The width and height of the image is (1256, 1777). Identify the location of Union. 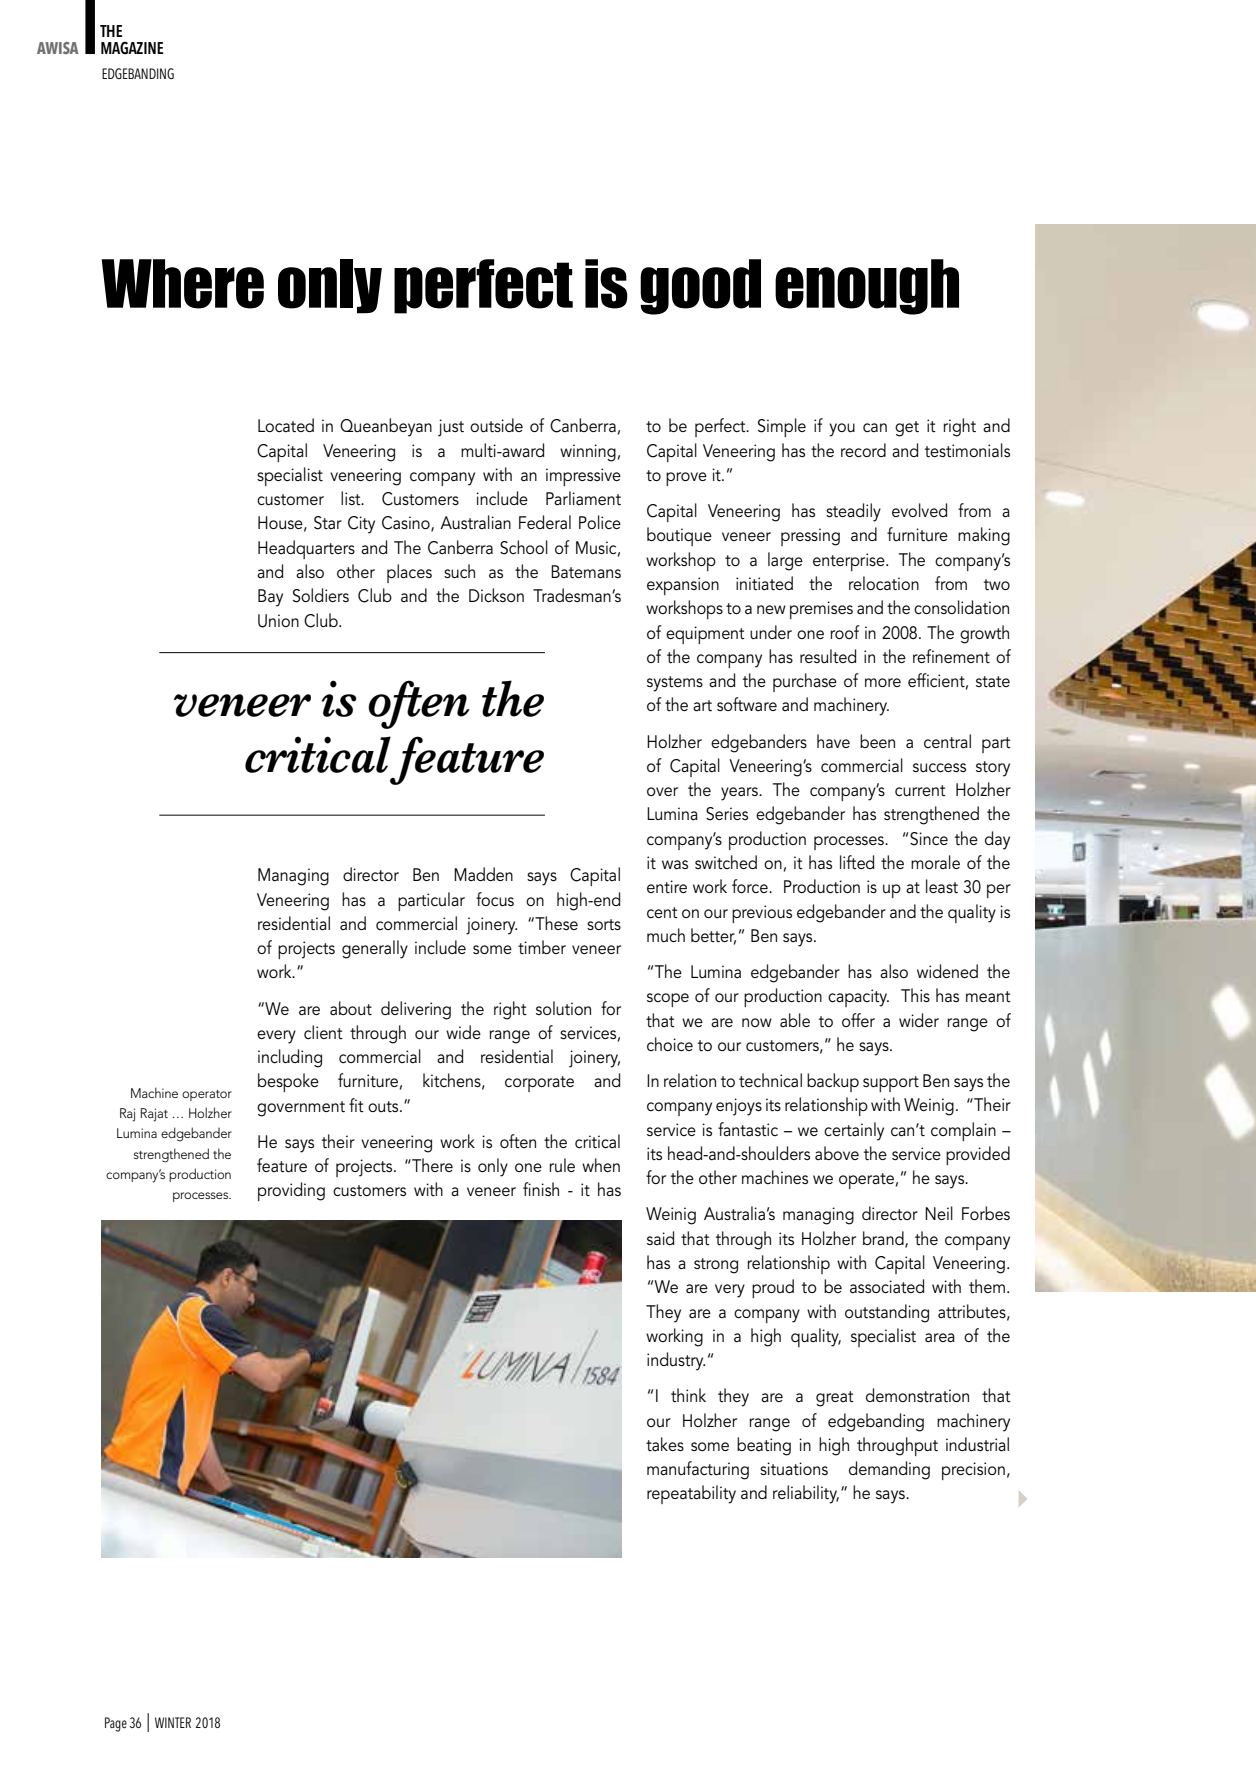
(278, 621).
